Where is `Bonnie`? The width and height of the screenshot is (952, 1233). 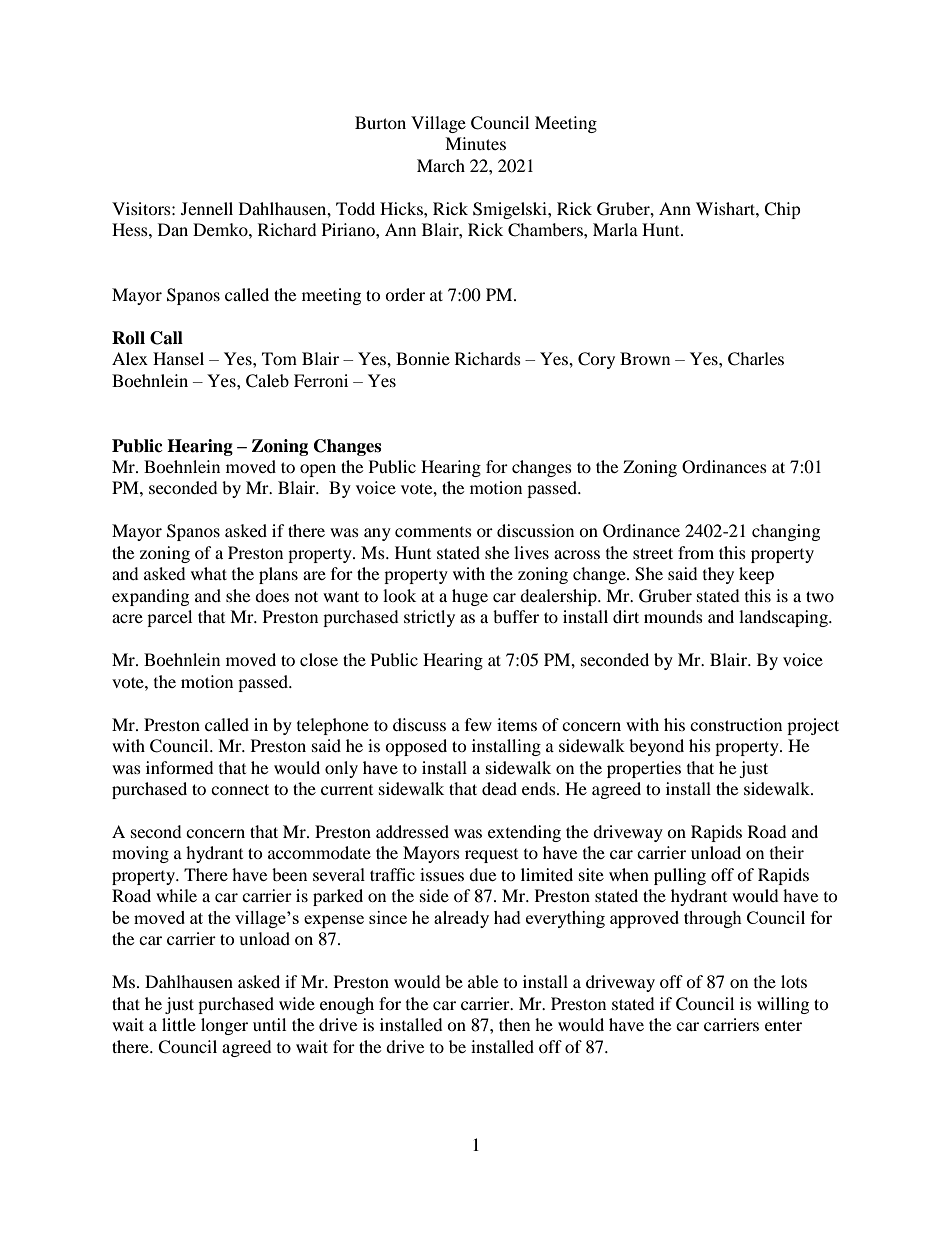
Bonnie is located at coordinates (423, 358).
